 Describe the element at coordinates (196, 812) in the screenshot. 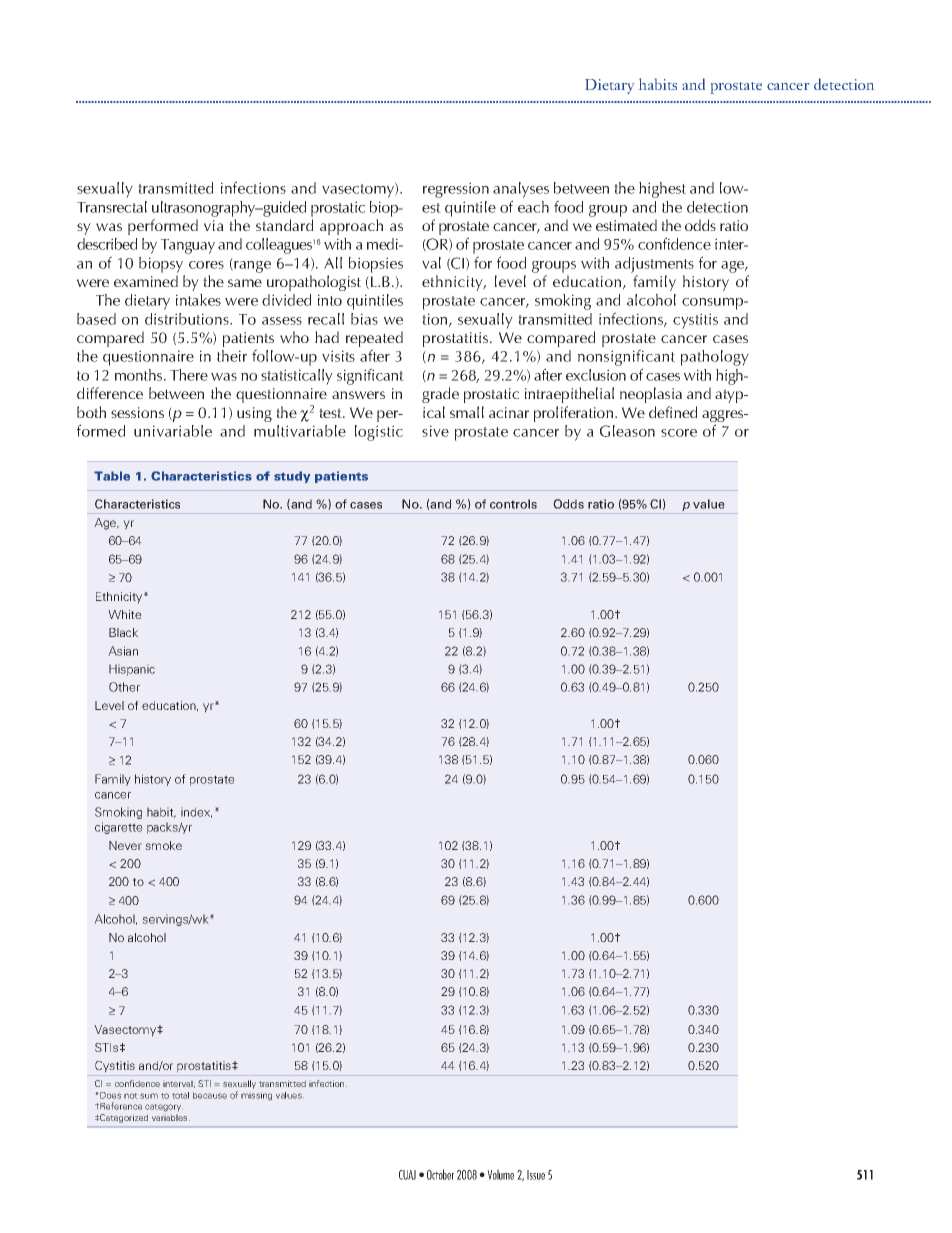

I see `index` at that location.
